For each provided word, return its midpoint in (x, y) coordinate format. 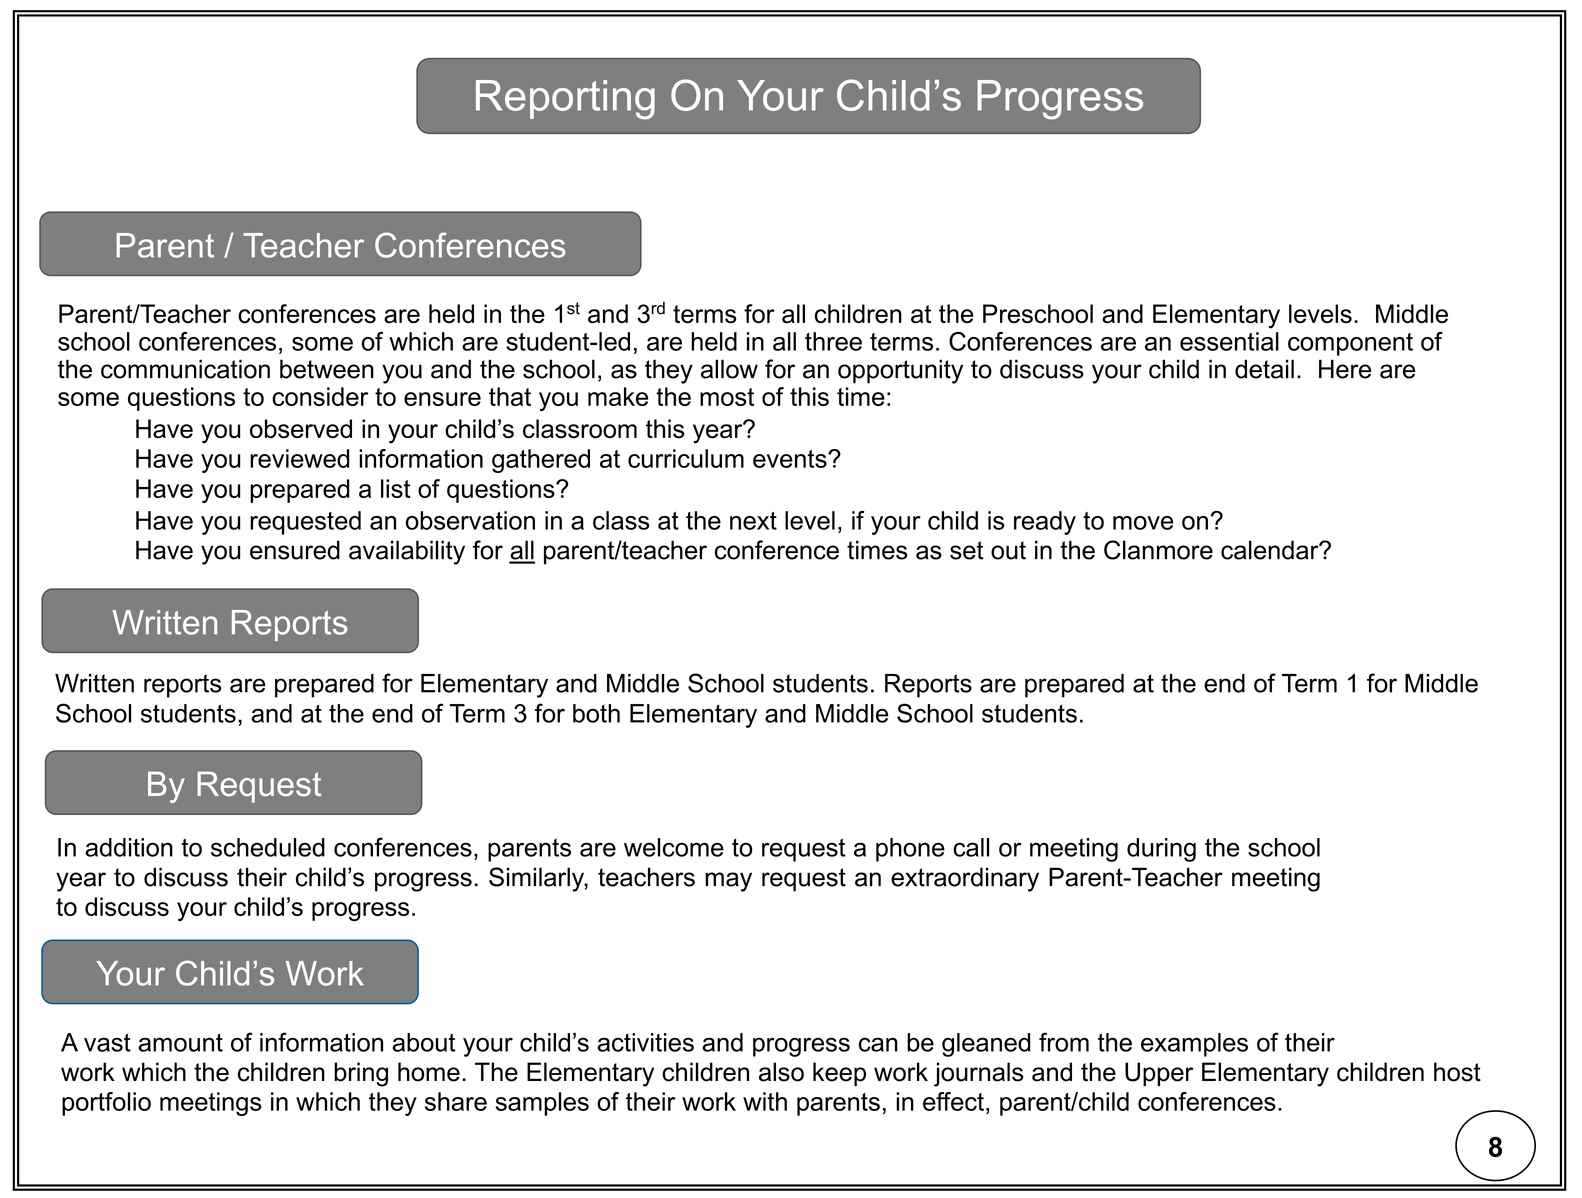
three (833, 341)
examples (1194, 1045)
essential (1229, 341)
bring (361, 1074)
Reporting (565, 100)
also (781, 1072)
